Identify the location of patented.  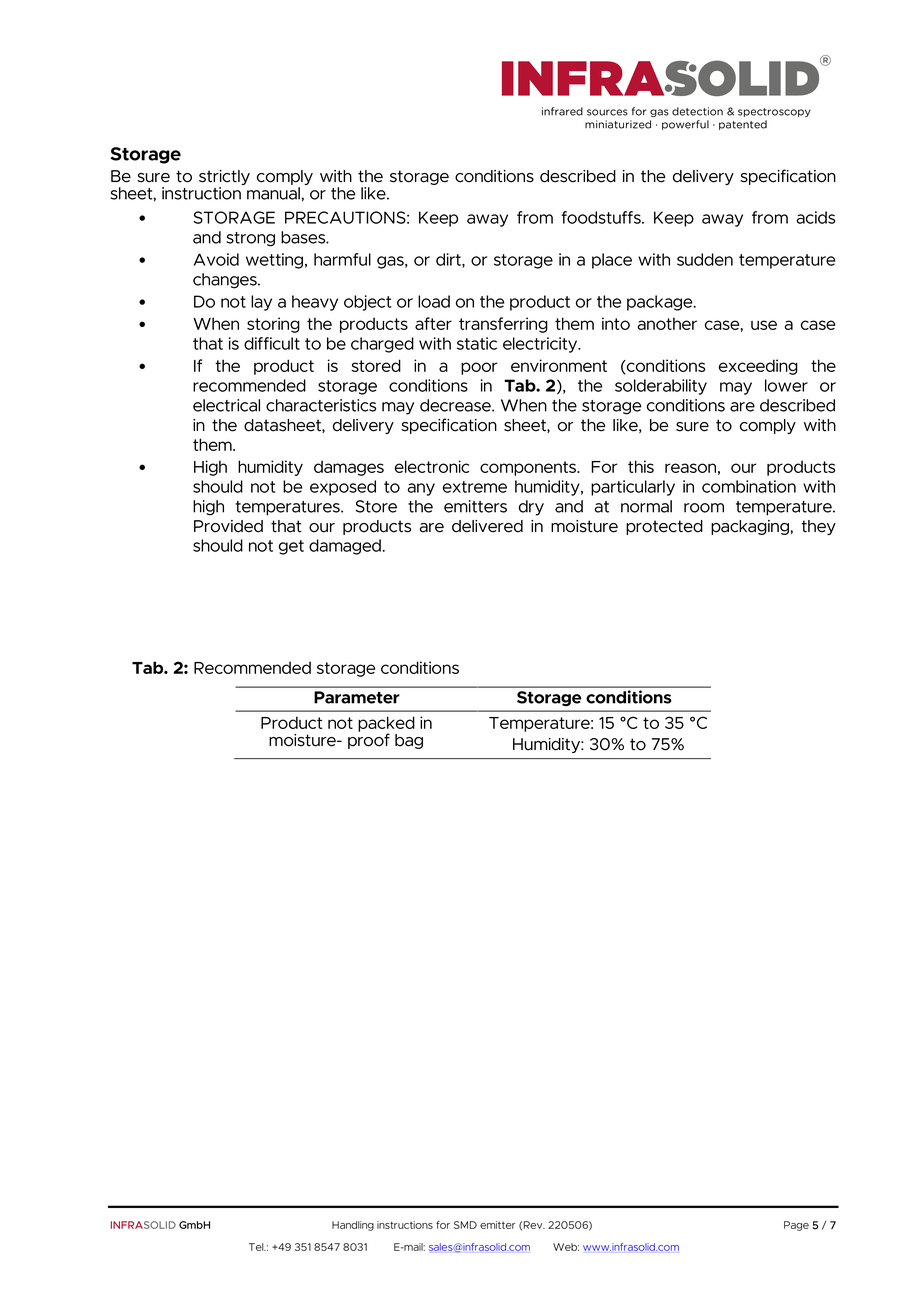
(743, 125).
